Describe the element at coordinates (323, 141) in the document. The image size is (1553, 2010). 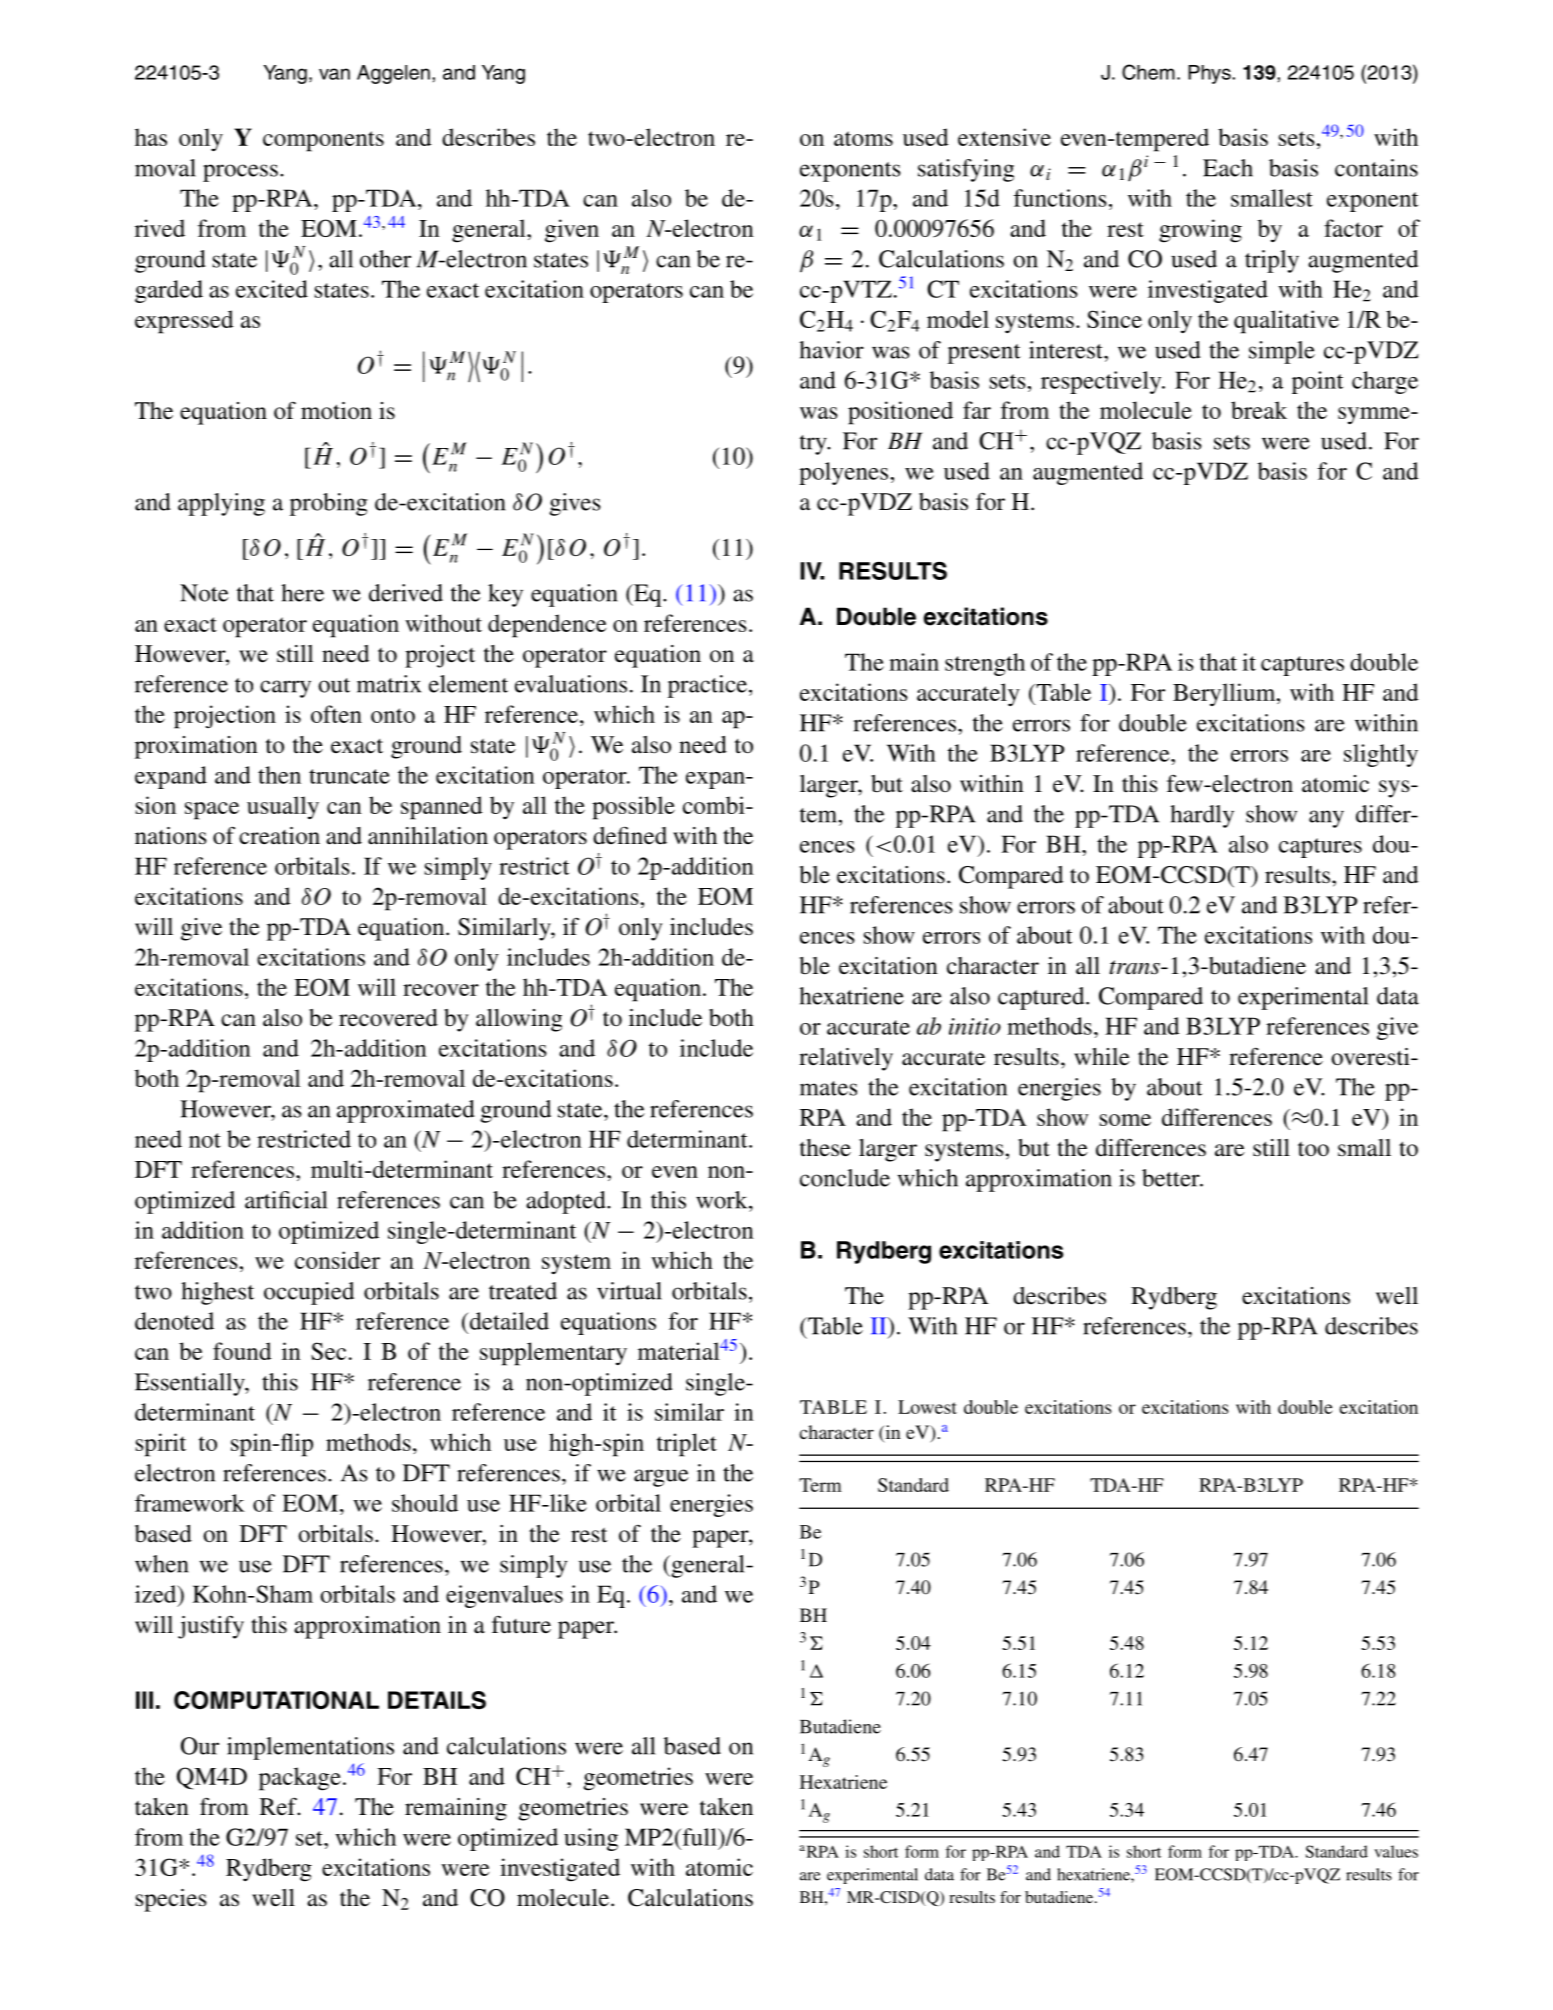
I see `components` at that location.
